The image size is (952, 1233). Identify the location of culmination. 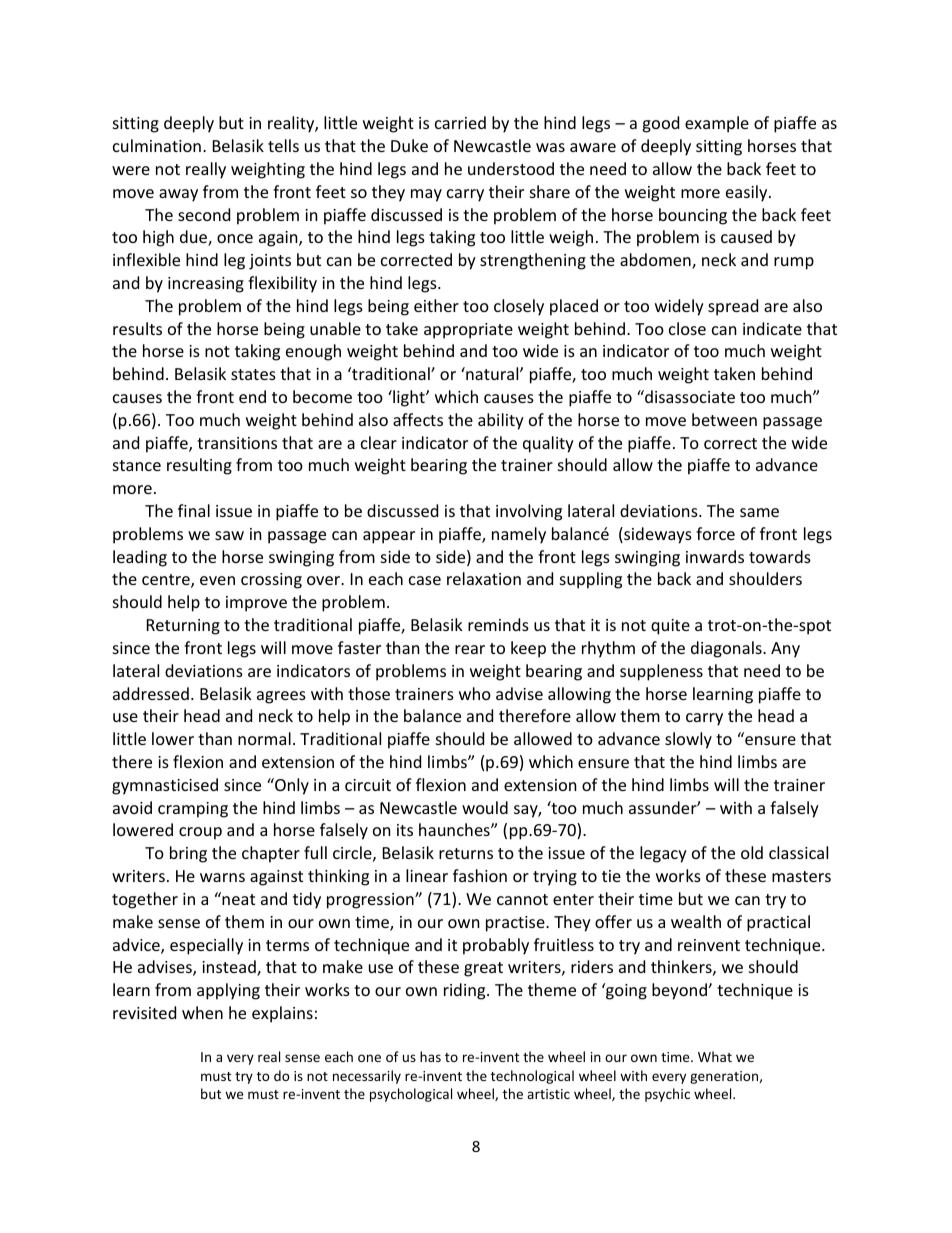
(157, 145).
